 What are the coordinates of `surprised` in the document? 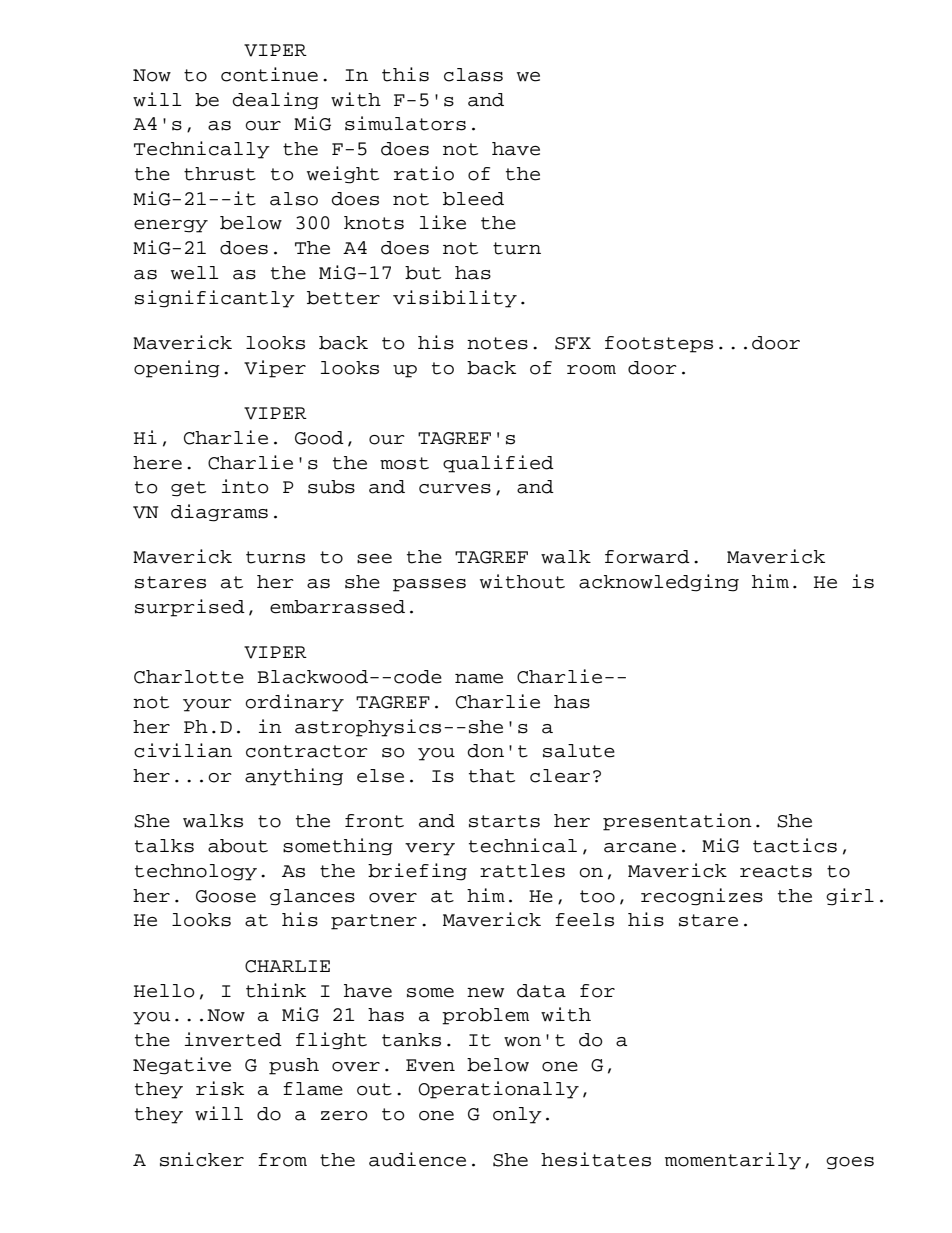 It's located at (190, 608).
